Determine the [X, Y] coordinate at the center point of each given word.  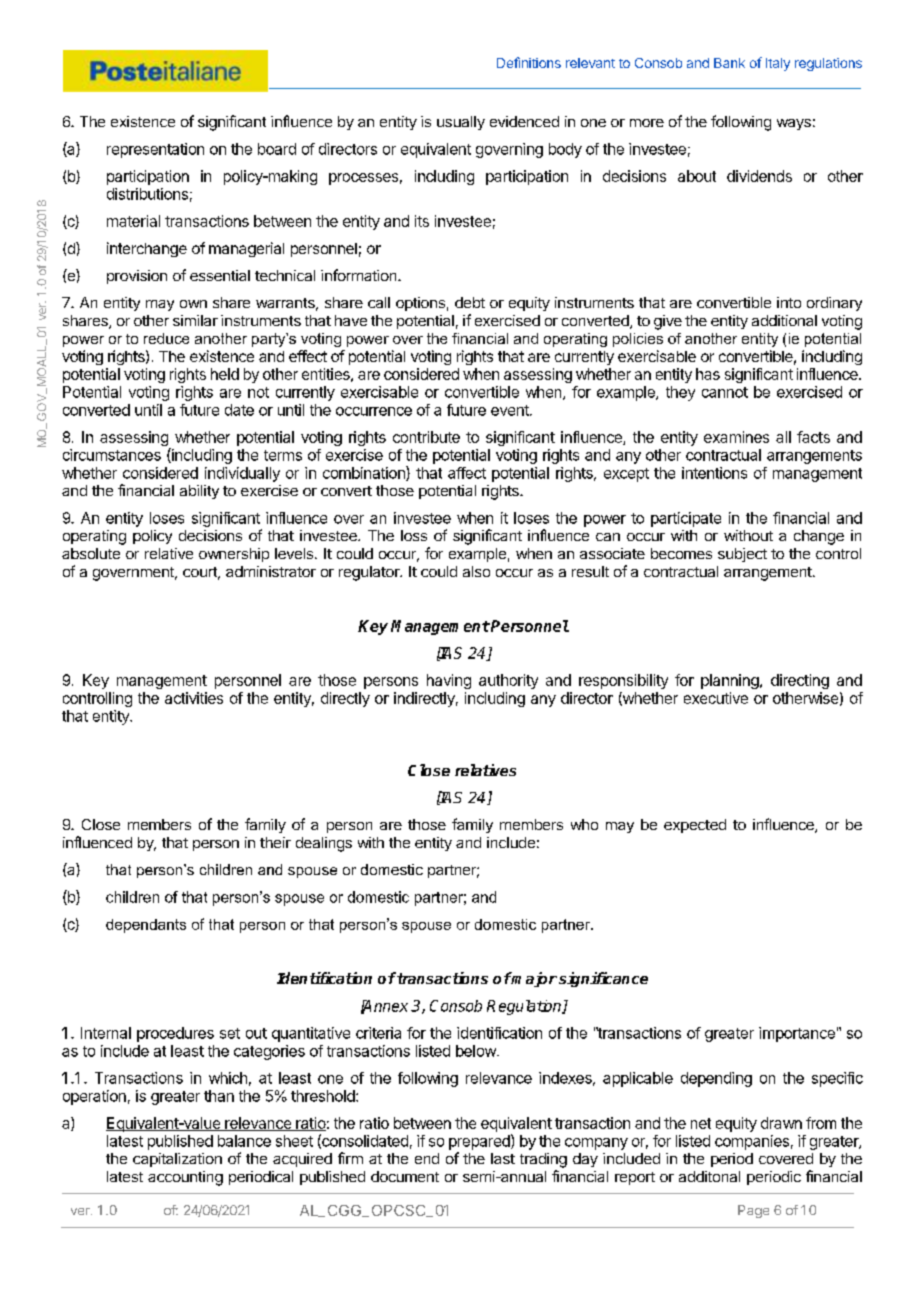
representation [155, 150]
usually [461, 123]
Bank [729, 63]
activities [194, 698]
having [449, 681]
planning [731, 681]
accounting [185, 1178]
